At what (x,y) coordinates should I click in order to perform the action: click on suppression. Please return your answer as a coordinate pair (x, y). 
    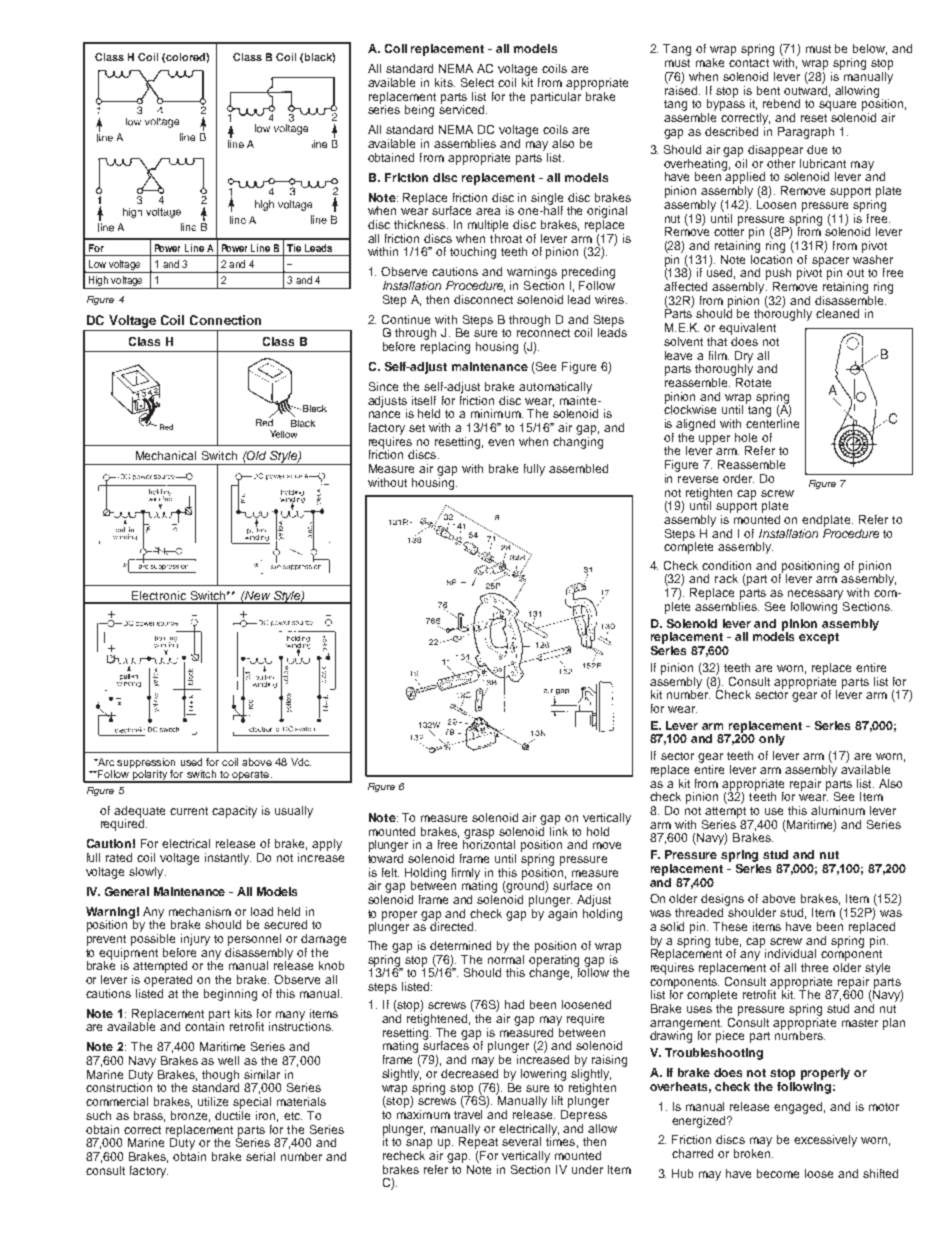
    Looking at the image, I should click on (146, 764).
